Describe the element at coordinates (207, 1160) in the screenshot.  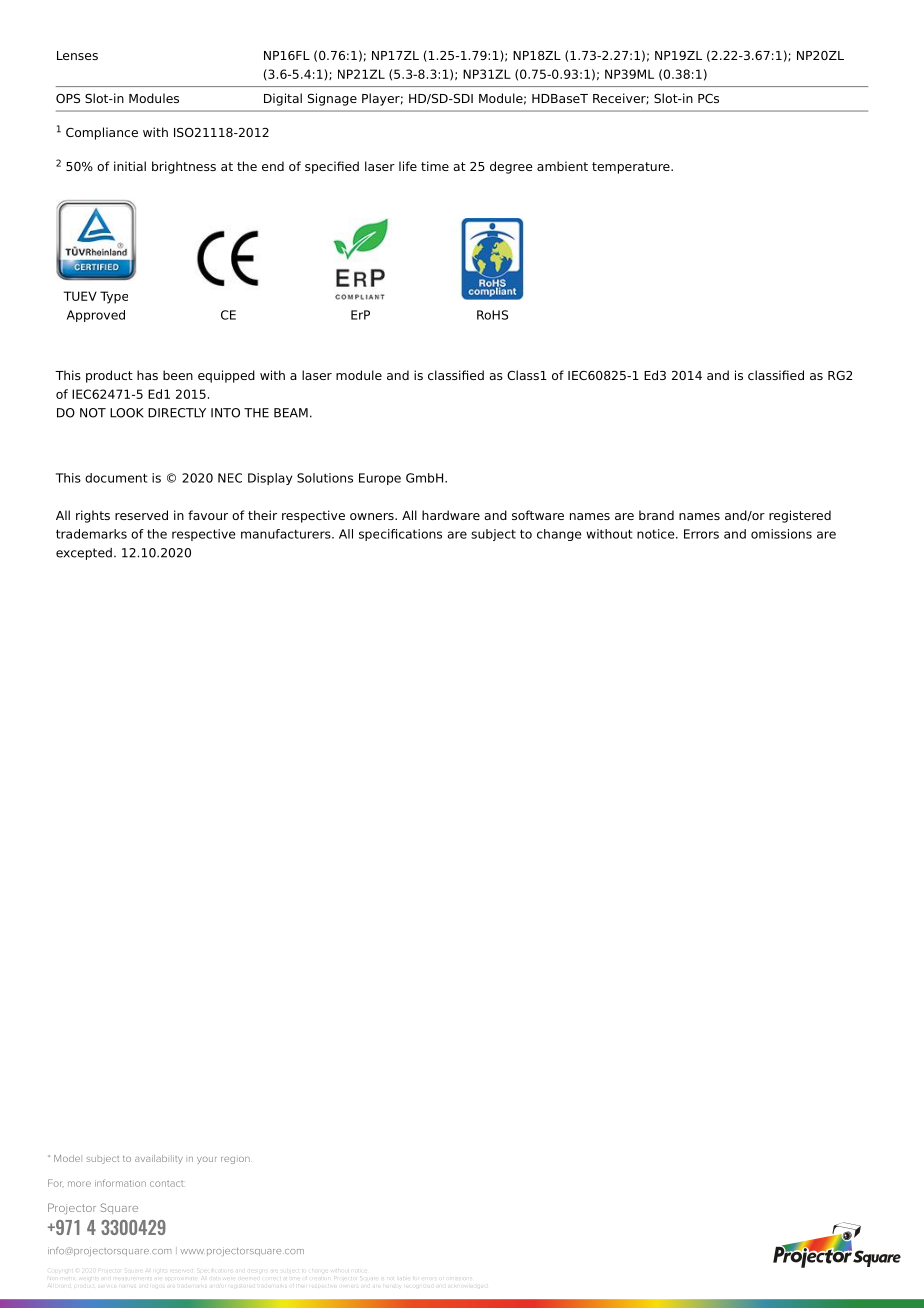
I see `your` at that location.
